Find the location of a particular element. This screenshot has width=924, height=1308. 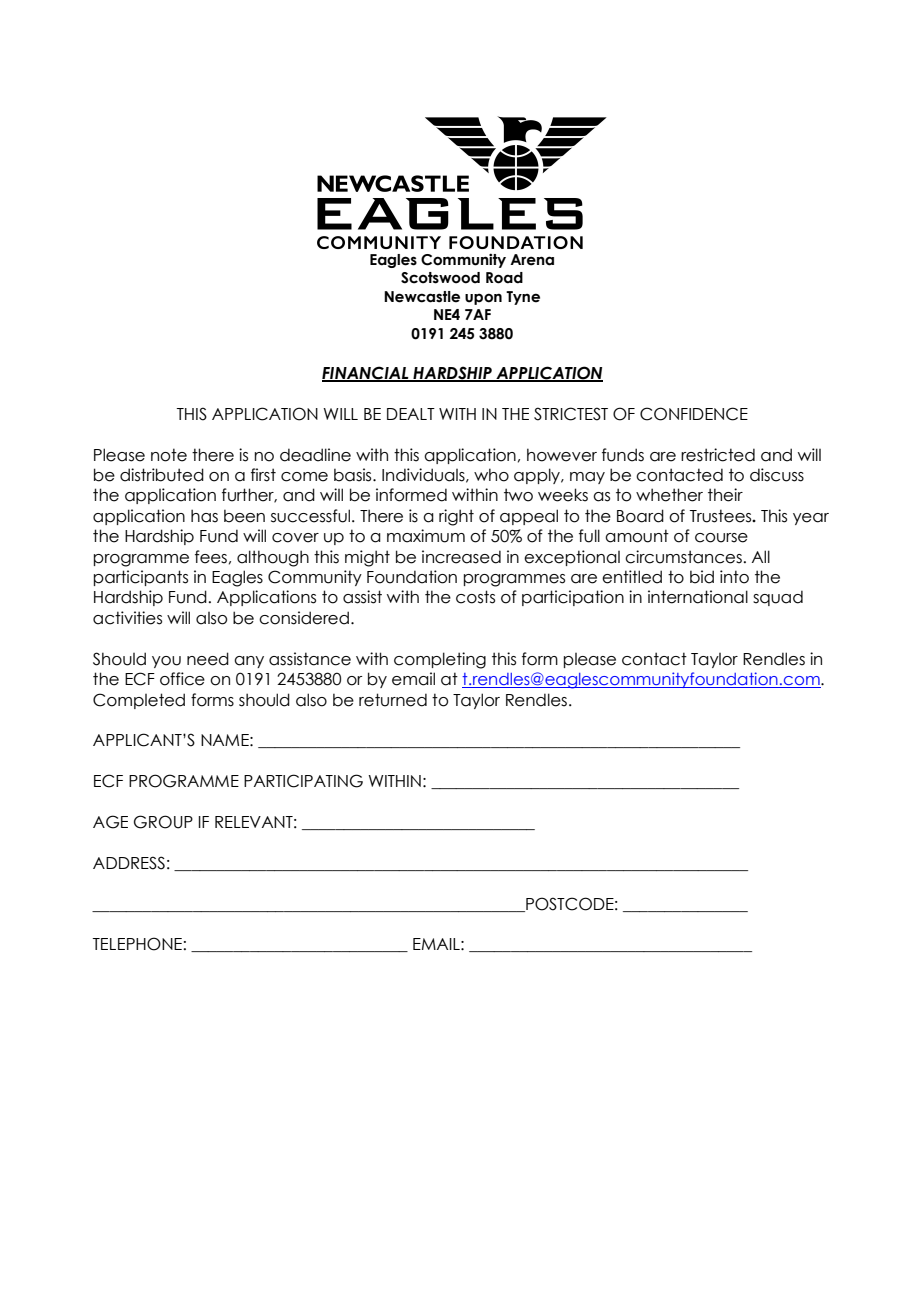

international is located at coordinates (698, 597).
